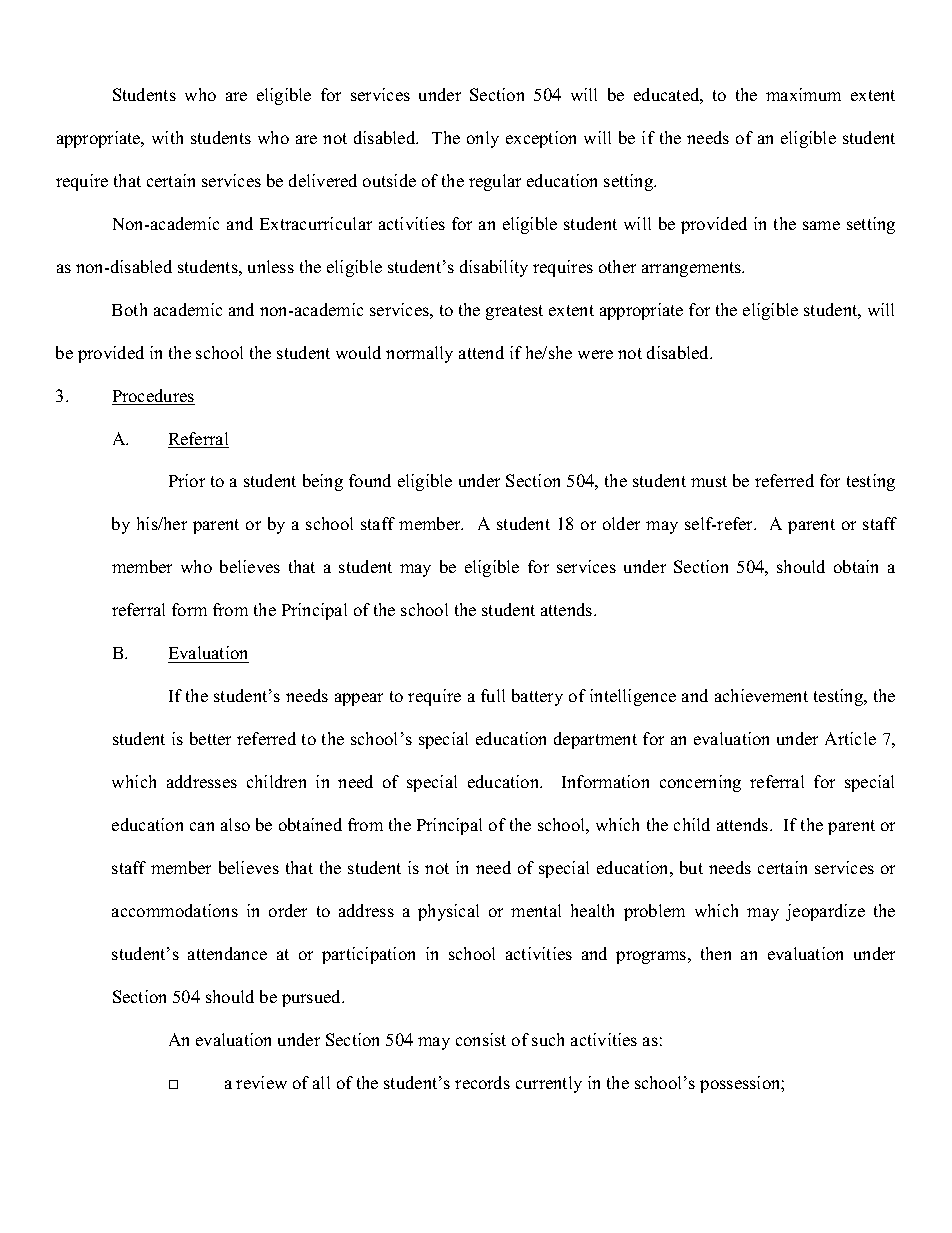 Image resolution: width=952 pixels, height=1233 pixels. What do you see at coordinates (803, 94) in the page?
I see `maximum` at bounding box center [803, 94].
